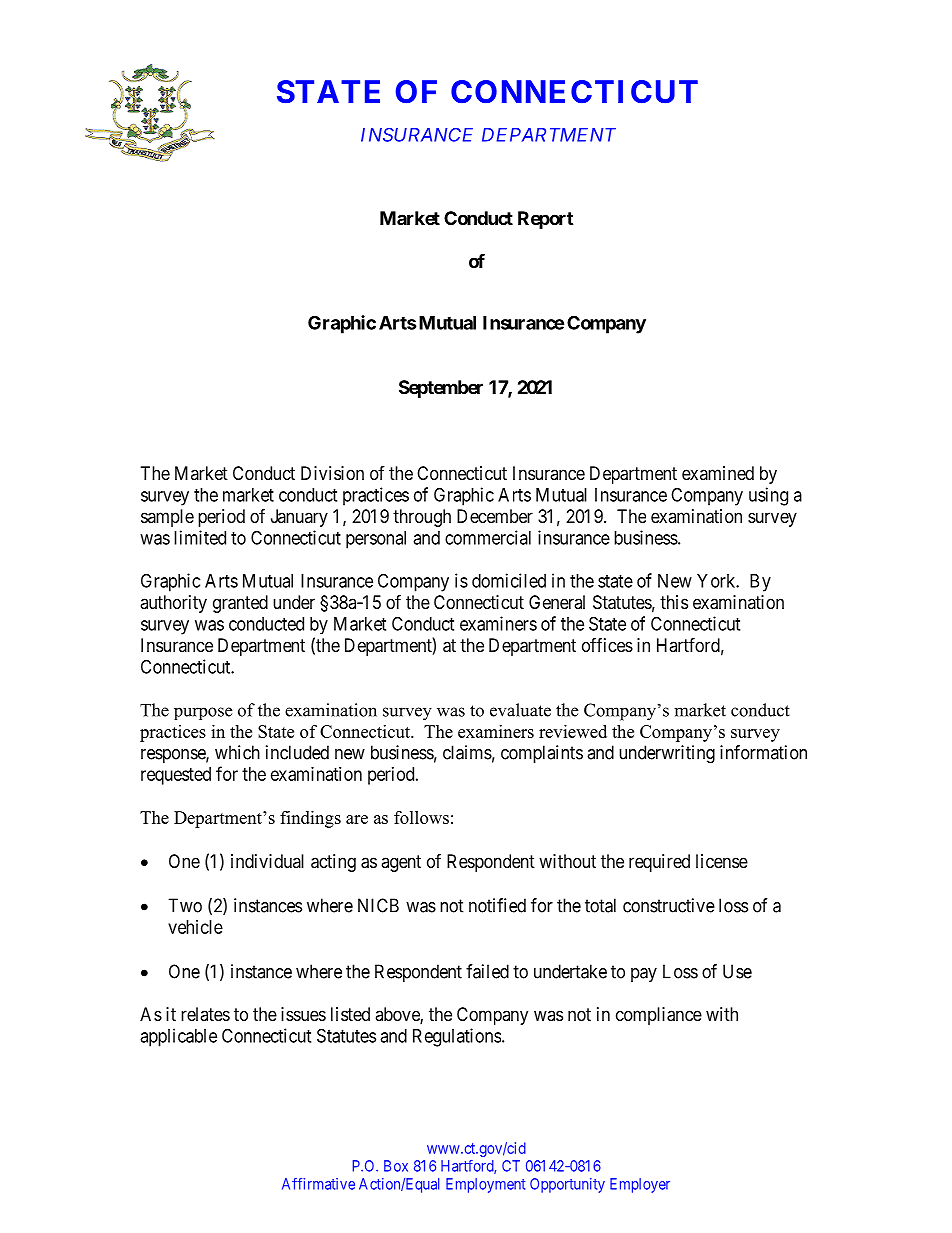 This image has width=952, height=1233. I want to click on examined, so click(718, 473).
